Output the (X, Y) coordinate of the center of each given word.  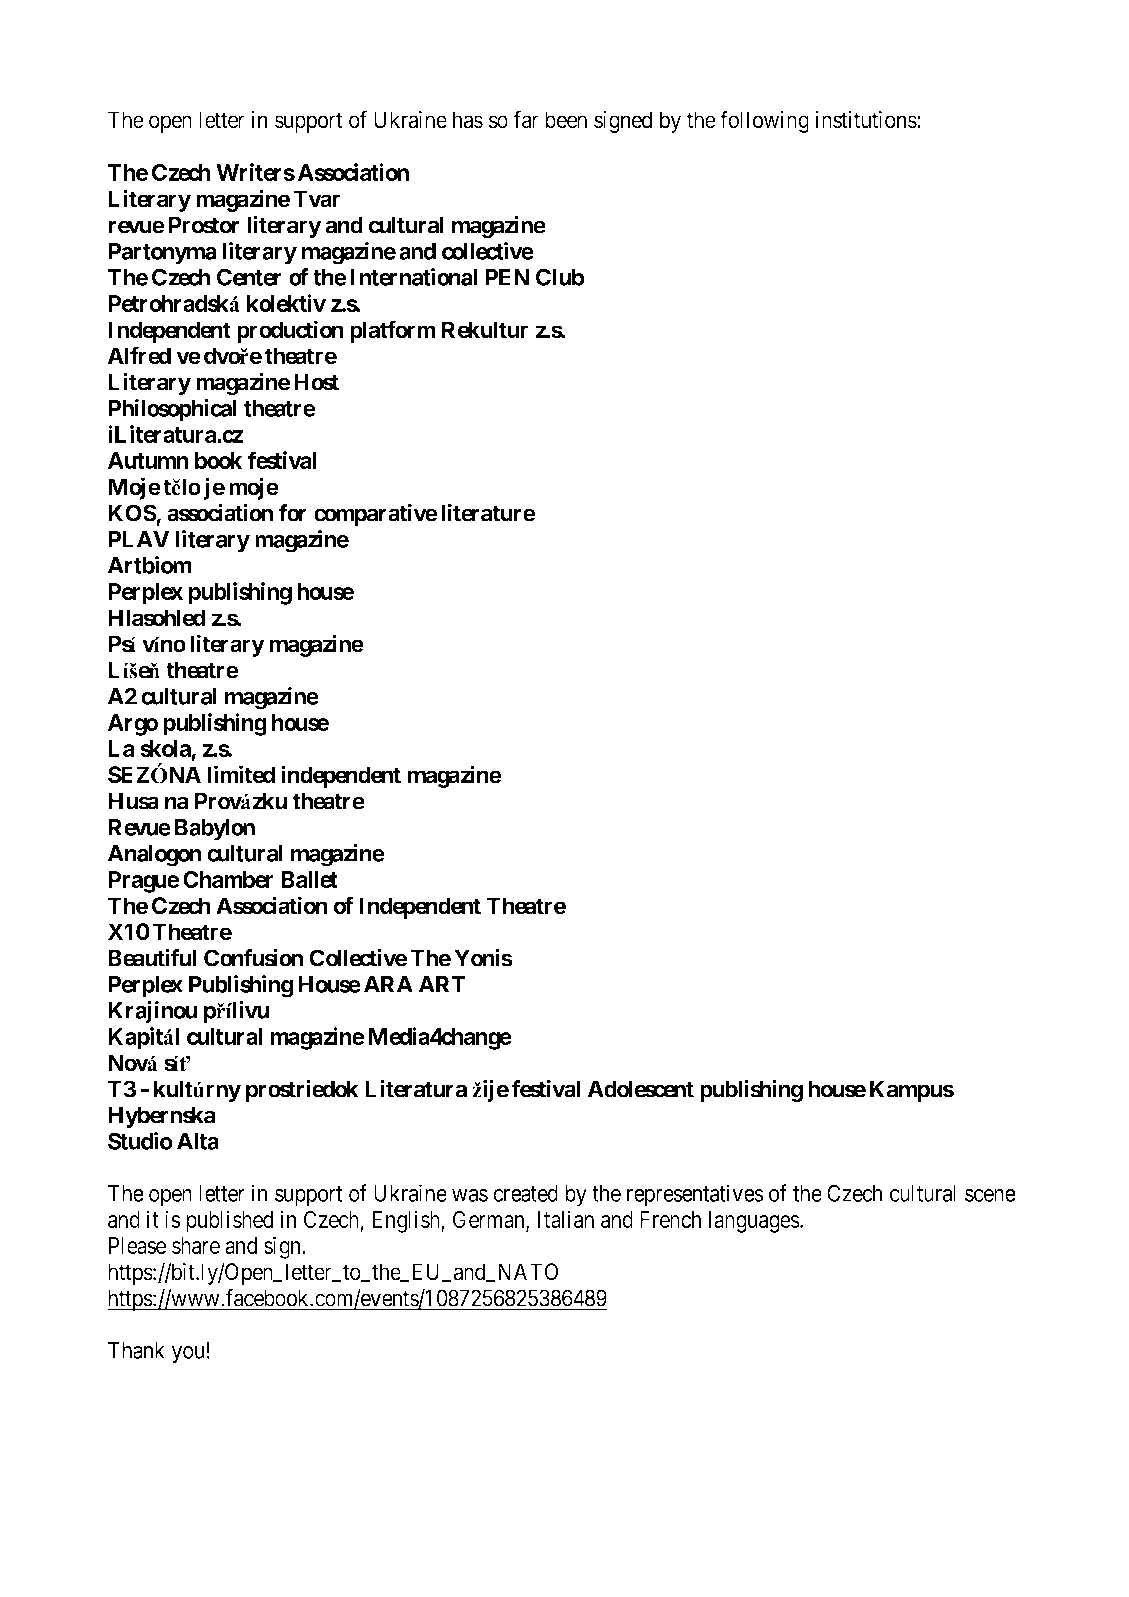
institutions (867, 120)
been (566, 120)
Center (249, 277)
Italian (566, 1219)
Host (316, 382)
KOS (132, 513)
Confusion (253, 957)
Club (560, 277)
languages (754, 1222)
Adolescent (641, 1089)
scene (990, 1195)
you (188, 1355)
